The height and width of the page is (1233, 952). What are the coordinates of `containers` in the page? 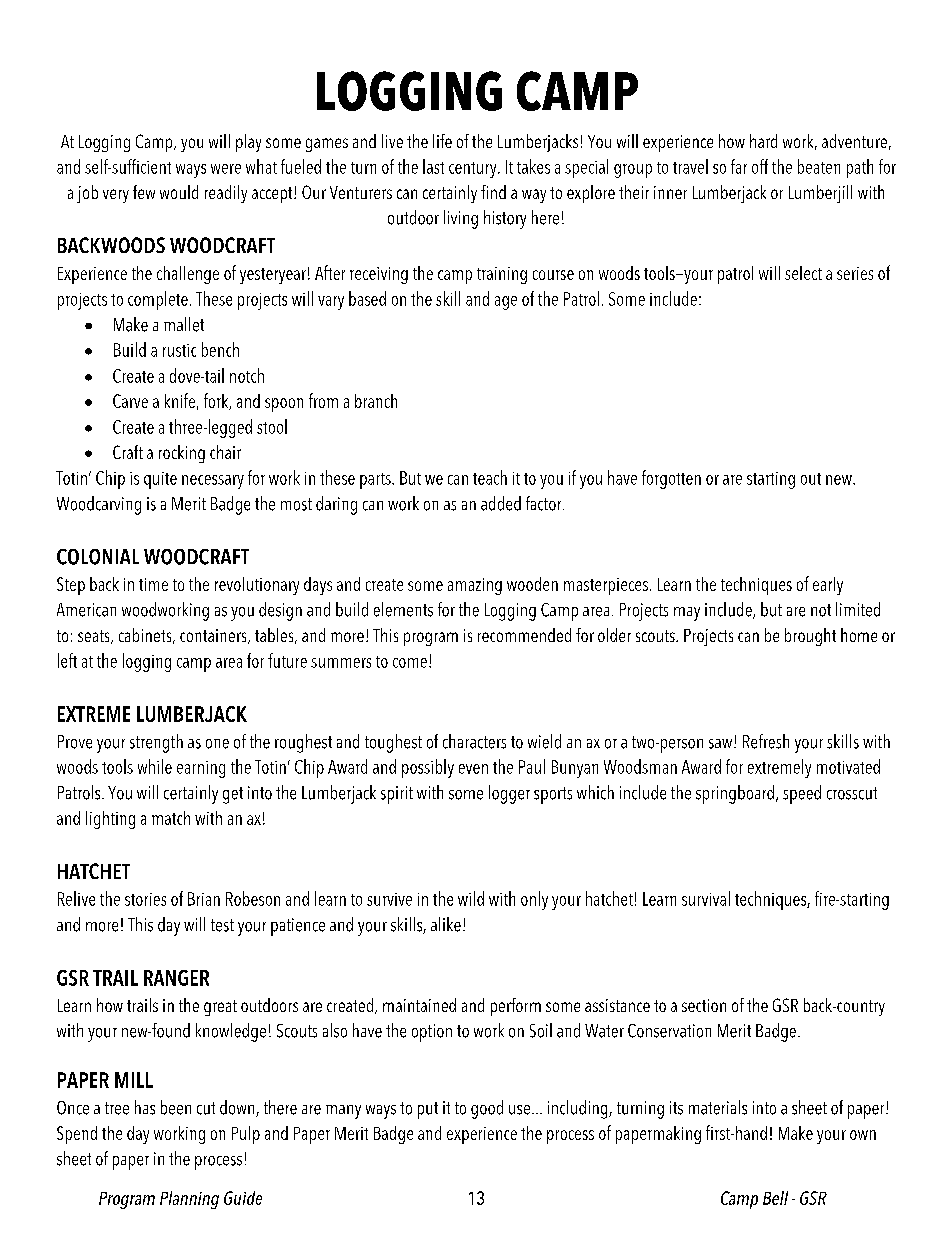 It's located at (214, 636).
